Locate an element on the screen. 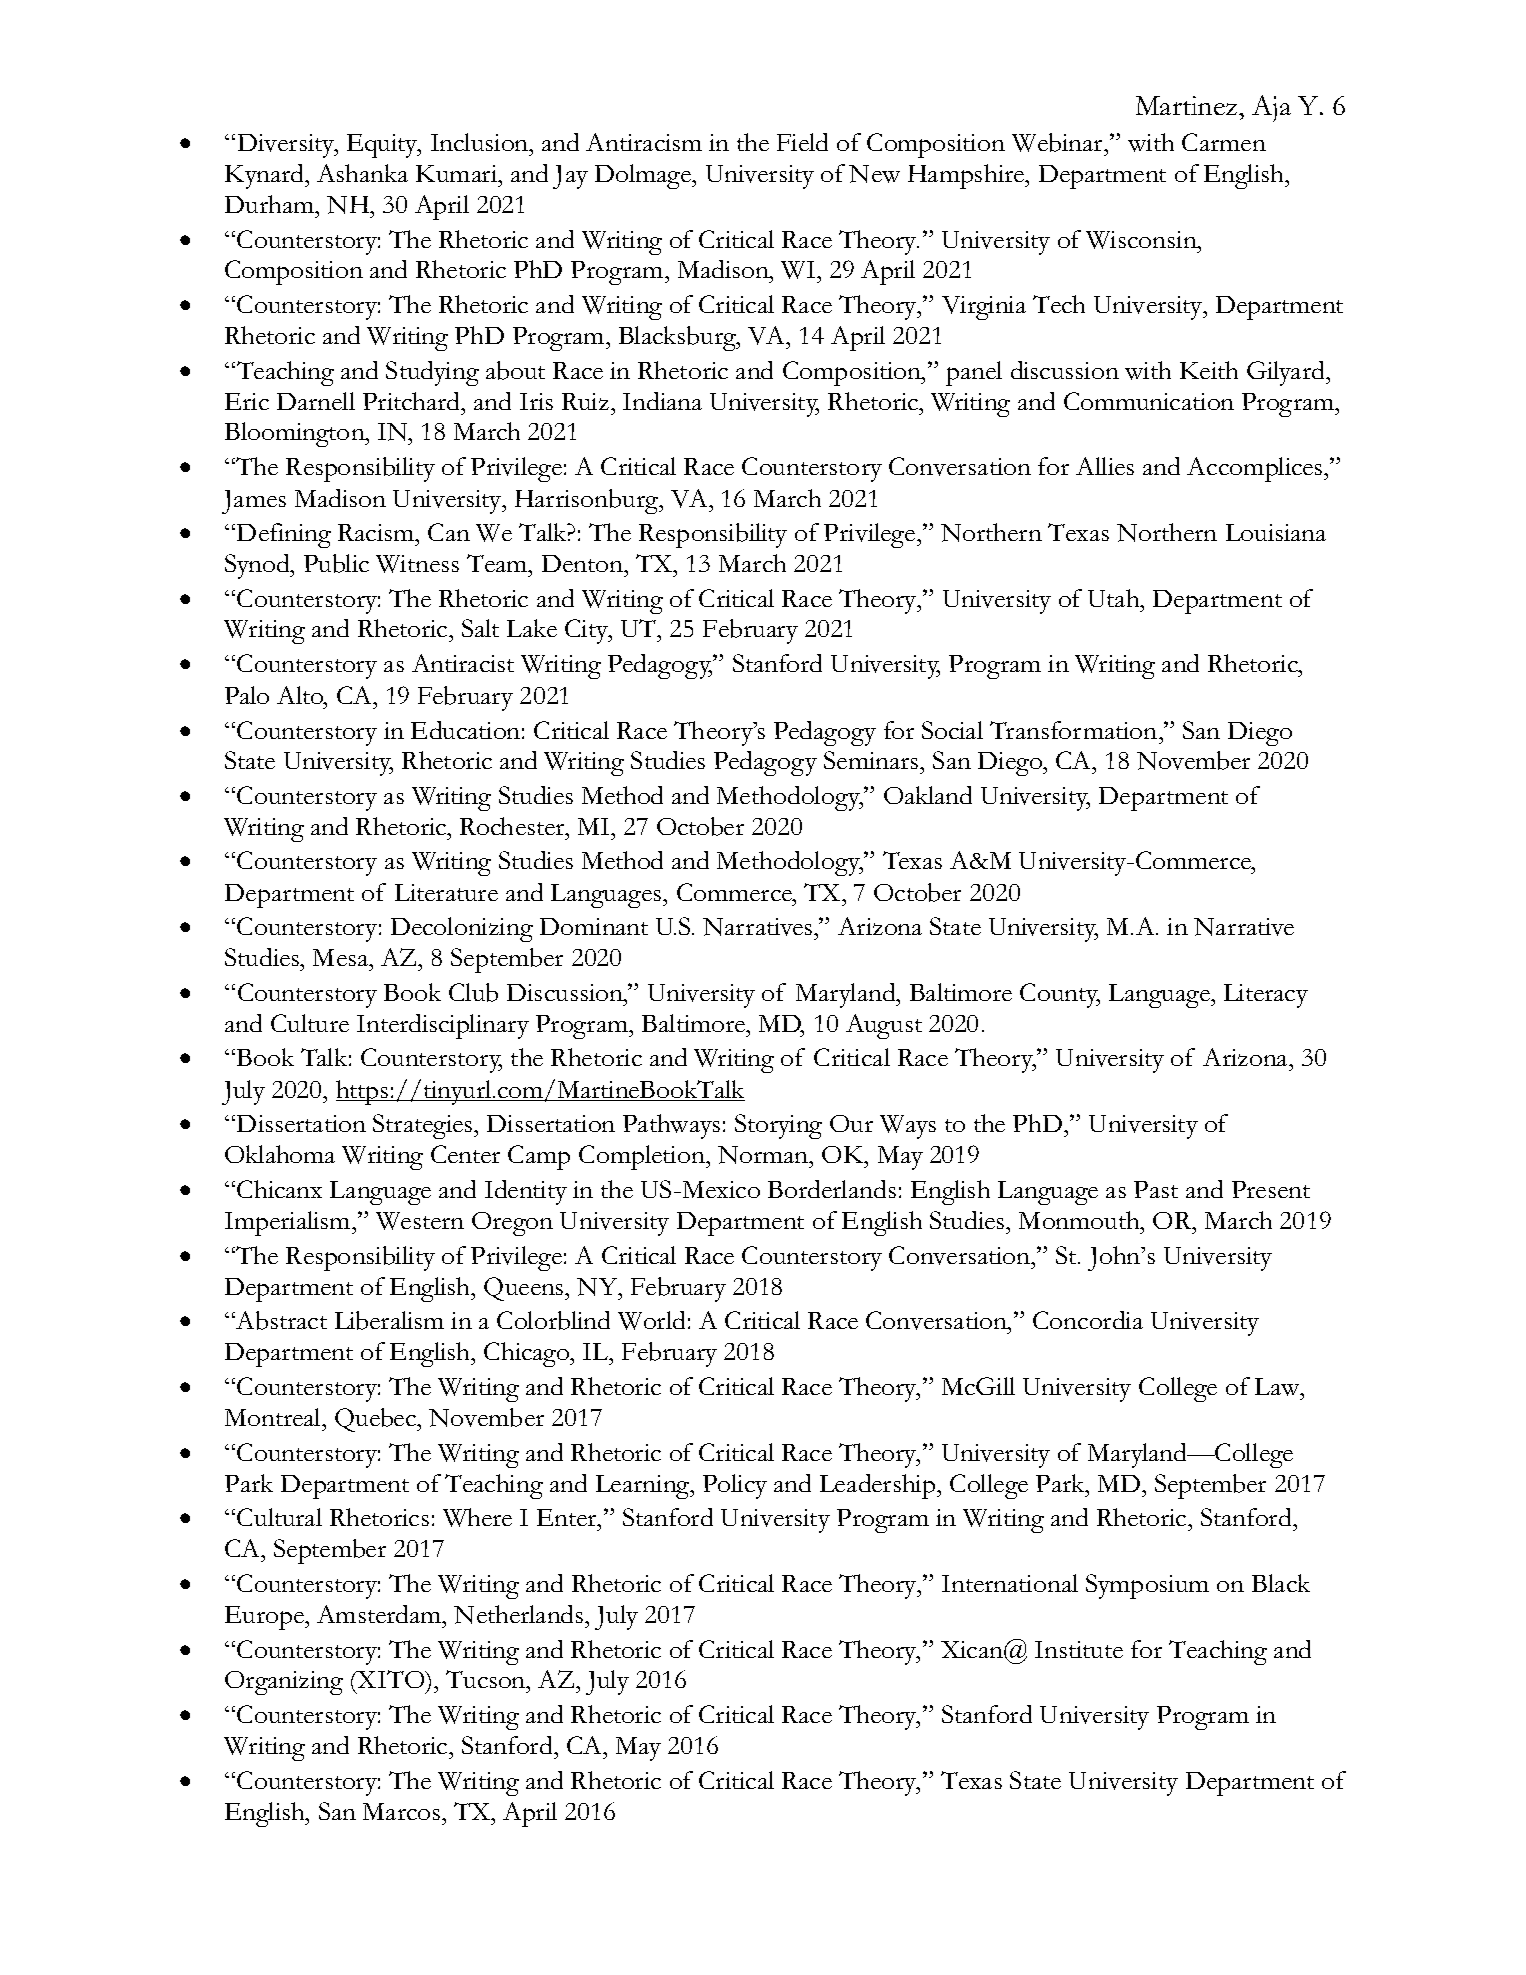 Image resolution: width=1526 pixels, height=1975 pixels. Field is located at coordinates (802, 142).
